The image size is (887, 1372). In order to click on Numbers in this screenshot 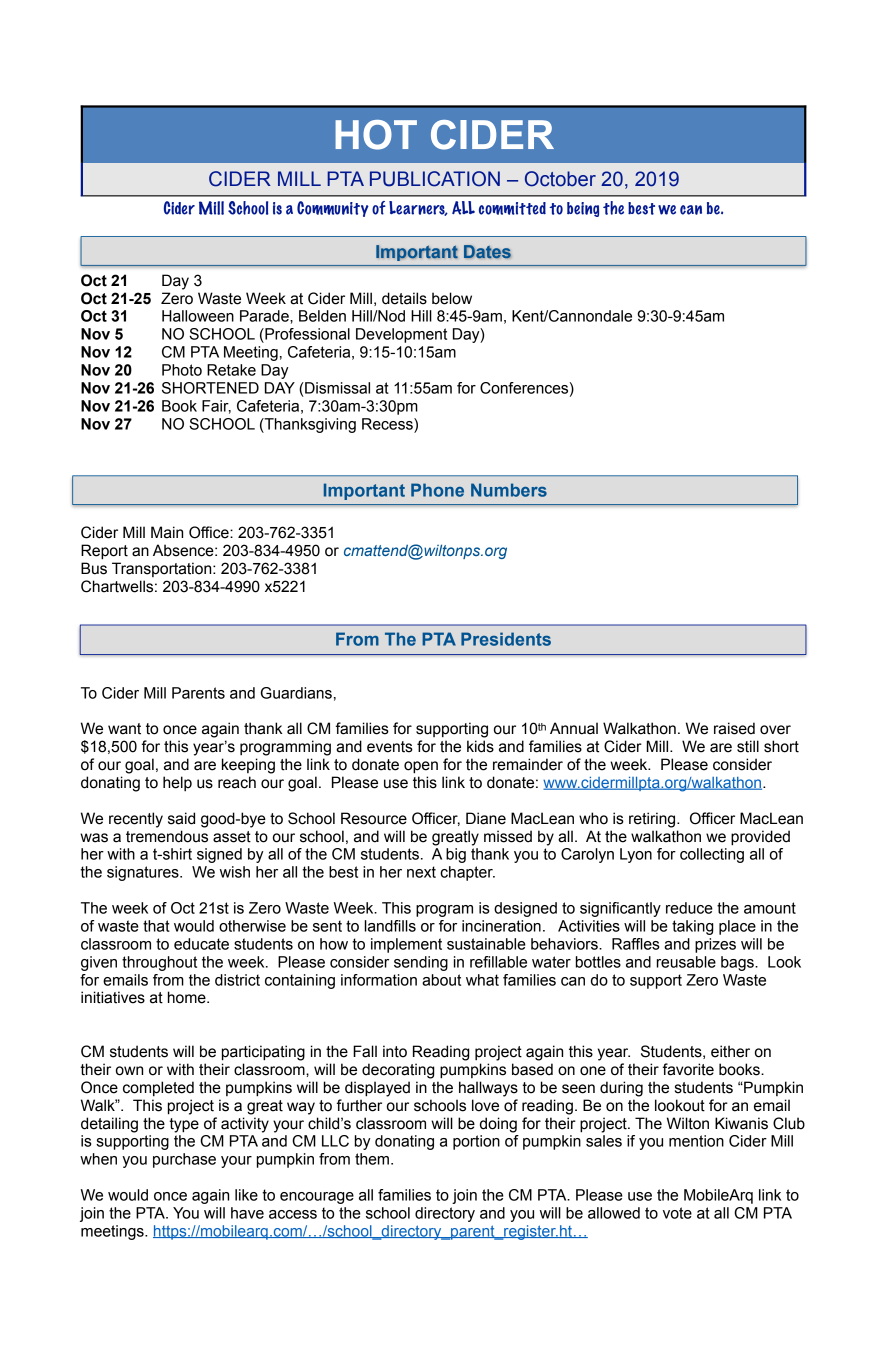, I will do `click(509, 490)`.
